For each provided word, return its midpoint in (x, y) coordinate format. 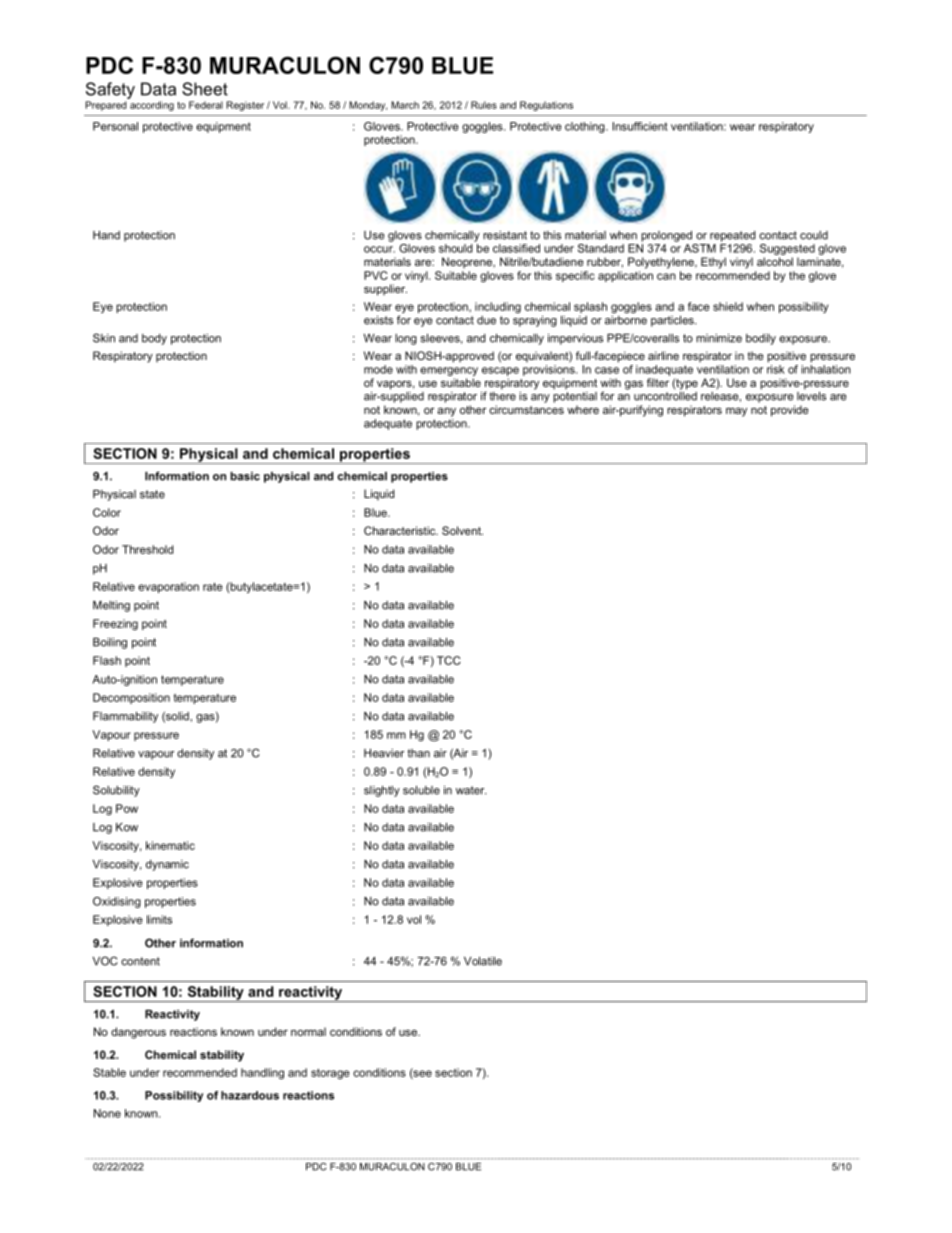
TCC (449, 660)
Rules (484, 105)
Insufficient (640, 126)
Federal (206, 105)
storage (330, 1074)
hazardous (250, 1095)
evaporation (168, 587)
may (736, 412)
